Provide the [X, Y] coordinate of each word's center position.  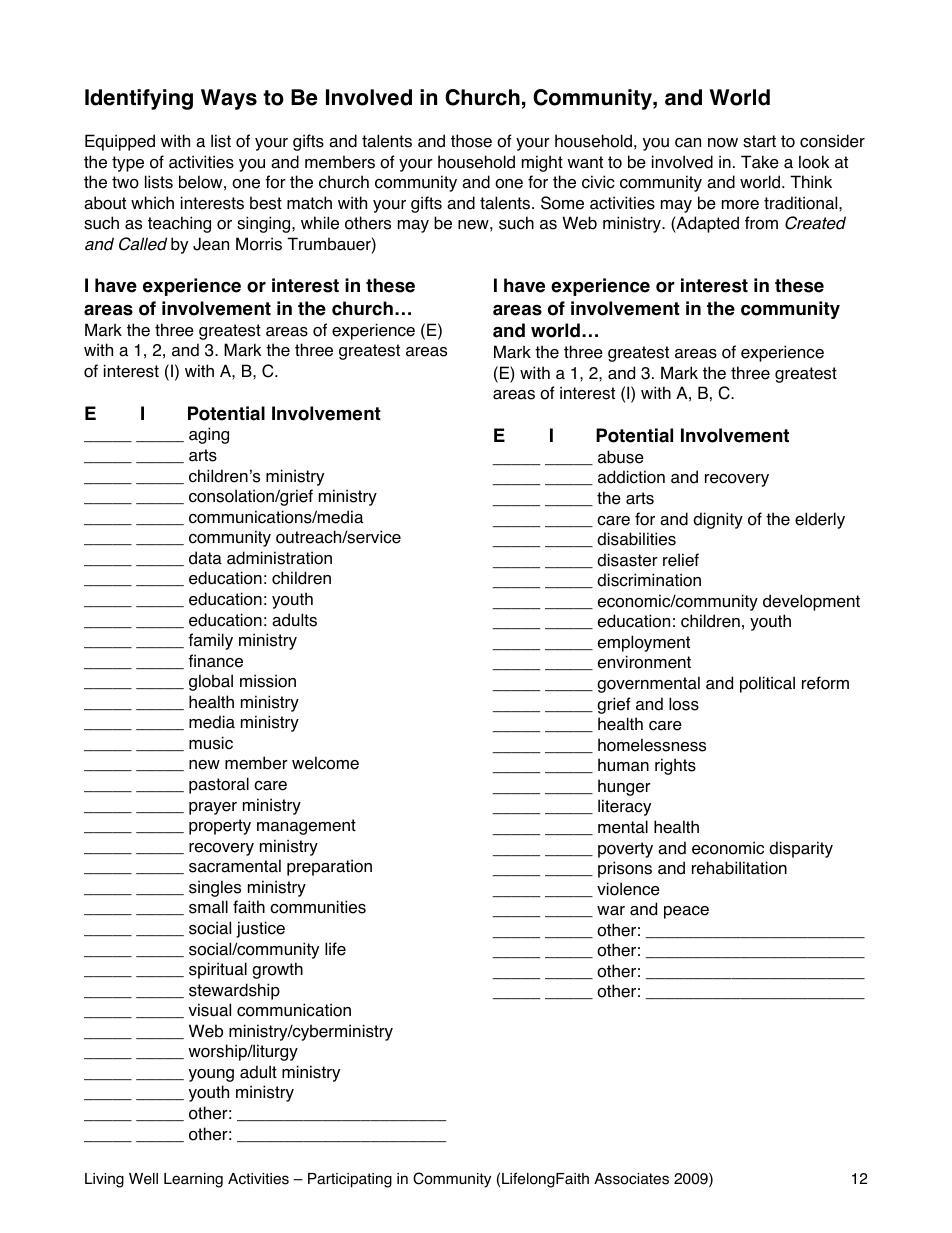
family [210, 641]
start [759, 141]
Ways [229, 99]
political [767, 684]
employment [644, 643]
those [471, 141]
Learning [193, 1180]
